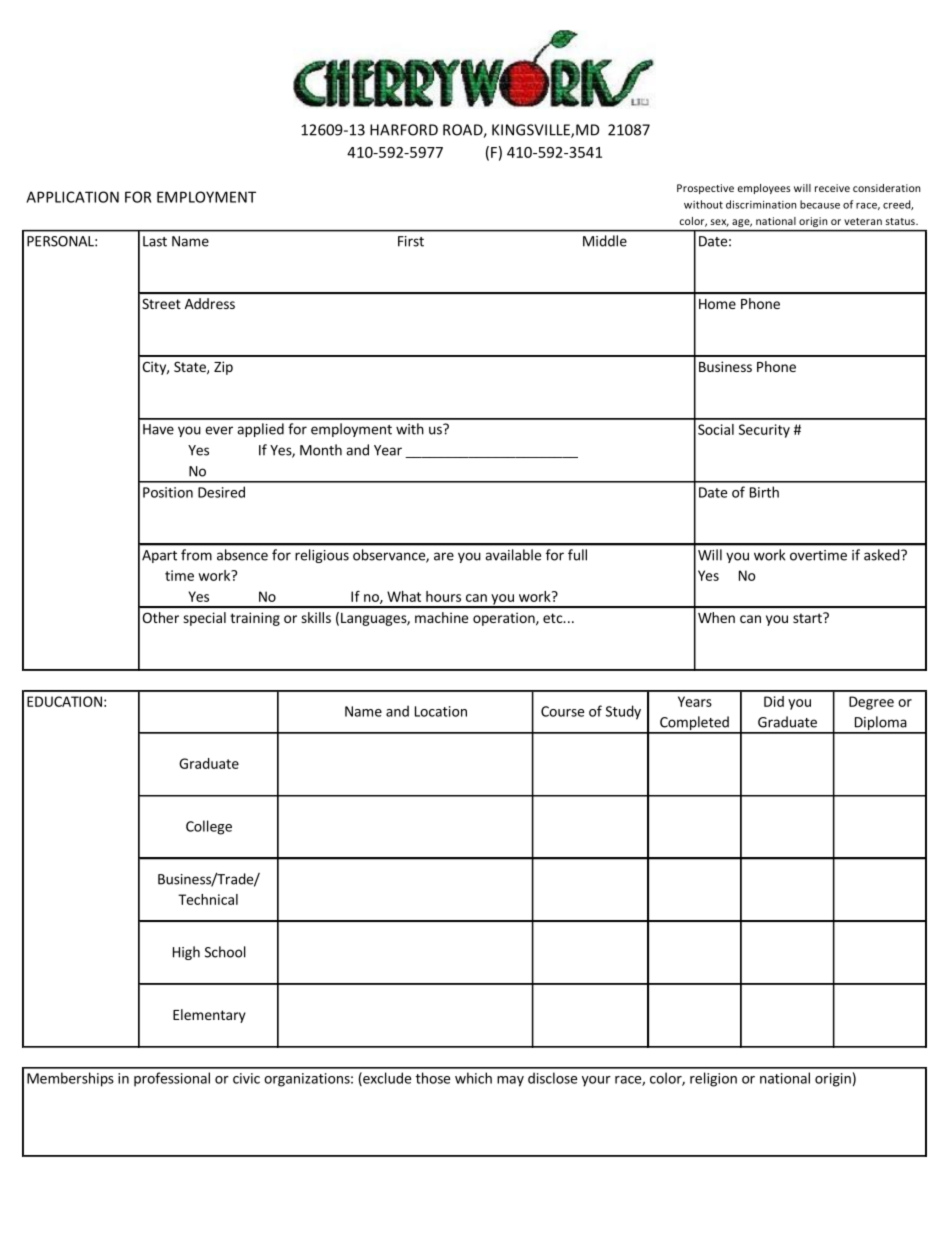  I want to click on HARFORD, so click(404, 130).
